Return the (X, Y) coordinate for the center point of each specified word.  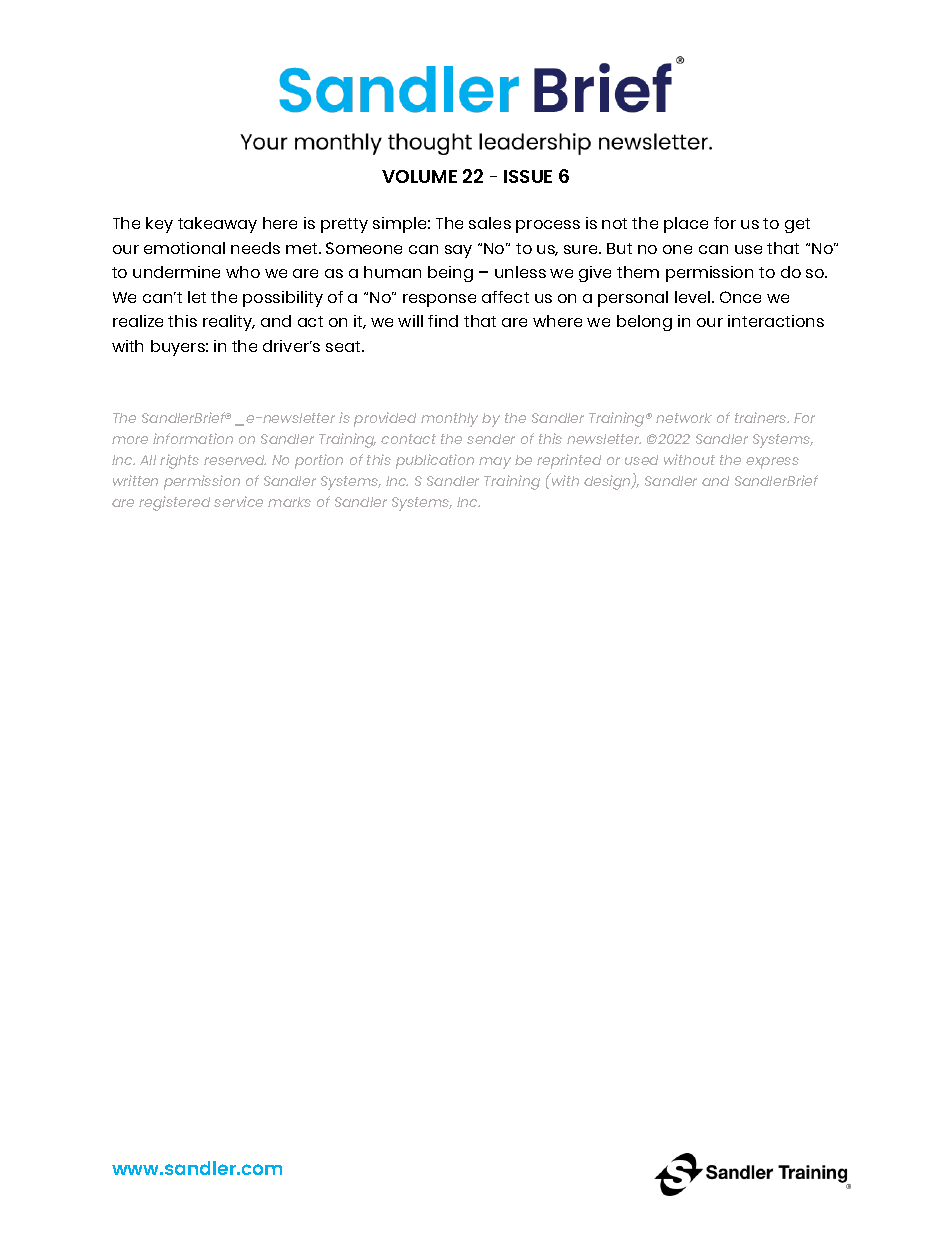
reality (229, 323)
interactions (776, 321)
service (238, 501)
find (443, 321)
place (686, 225)
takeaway (217, 225)
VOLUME (419, 176)
